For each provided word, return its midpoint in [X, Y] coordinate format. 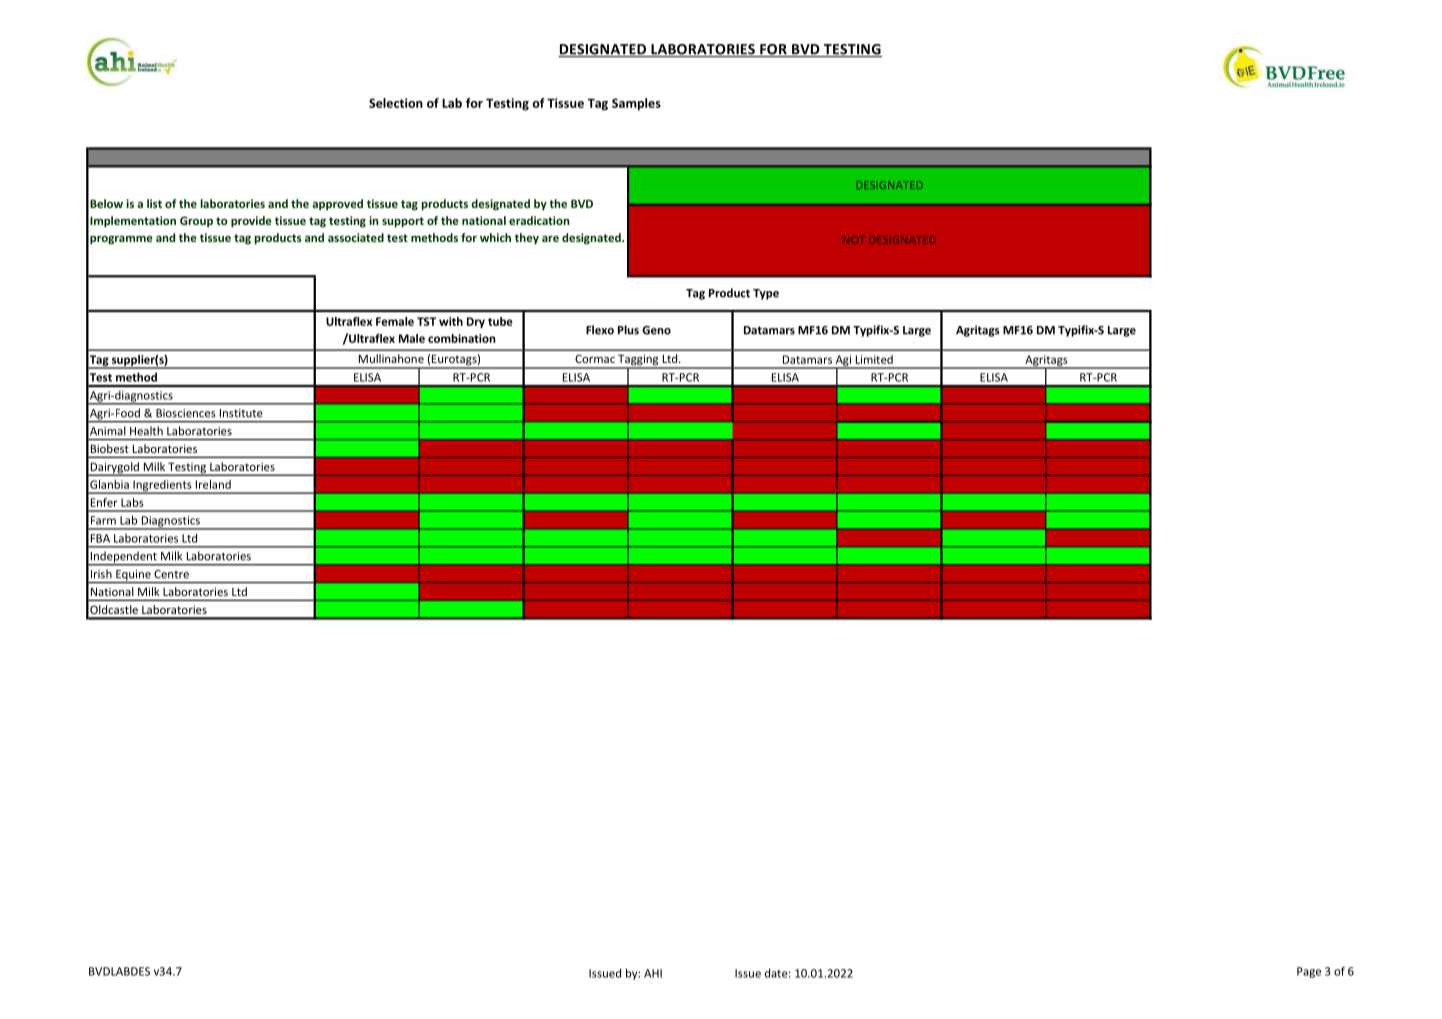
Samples [636, 104]
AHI [653, 973]
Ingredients [162, 487]
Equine [133, 576]
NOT [853, 240]
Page [1309, 972]
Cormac [595, 358]
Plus [628, 330]
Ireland [213, 484]
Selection [396, 103]
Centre [172, 574]
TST [426, 321]
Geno [656, 330]
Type [766, 294]
